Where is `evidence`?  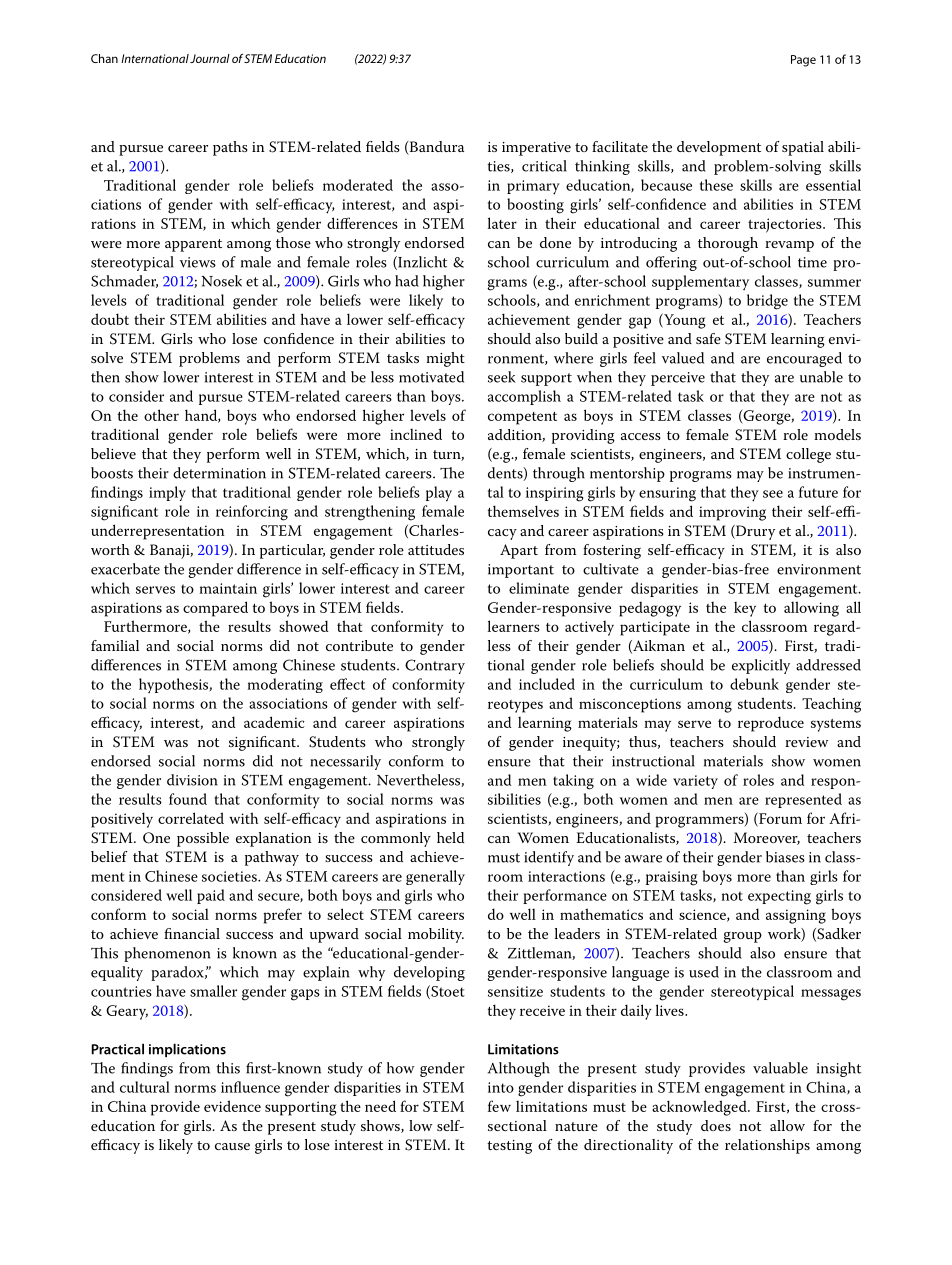
evidence is located at coordinates (232, 1106).
